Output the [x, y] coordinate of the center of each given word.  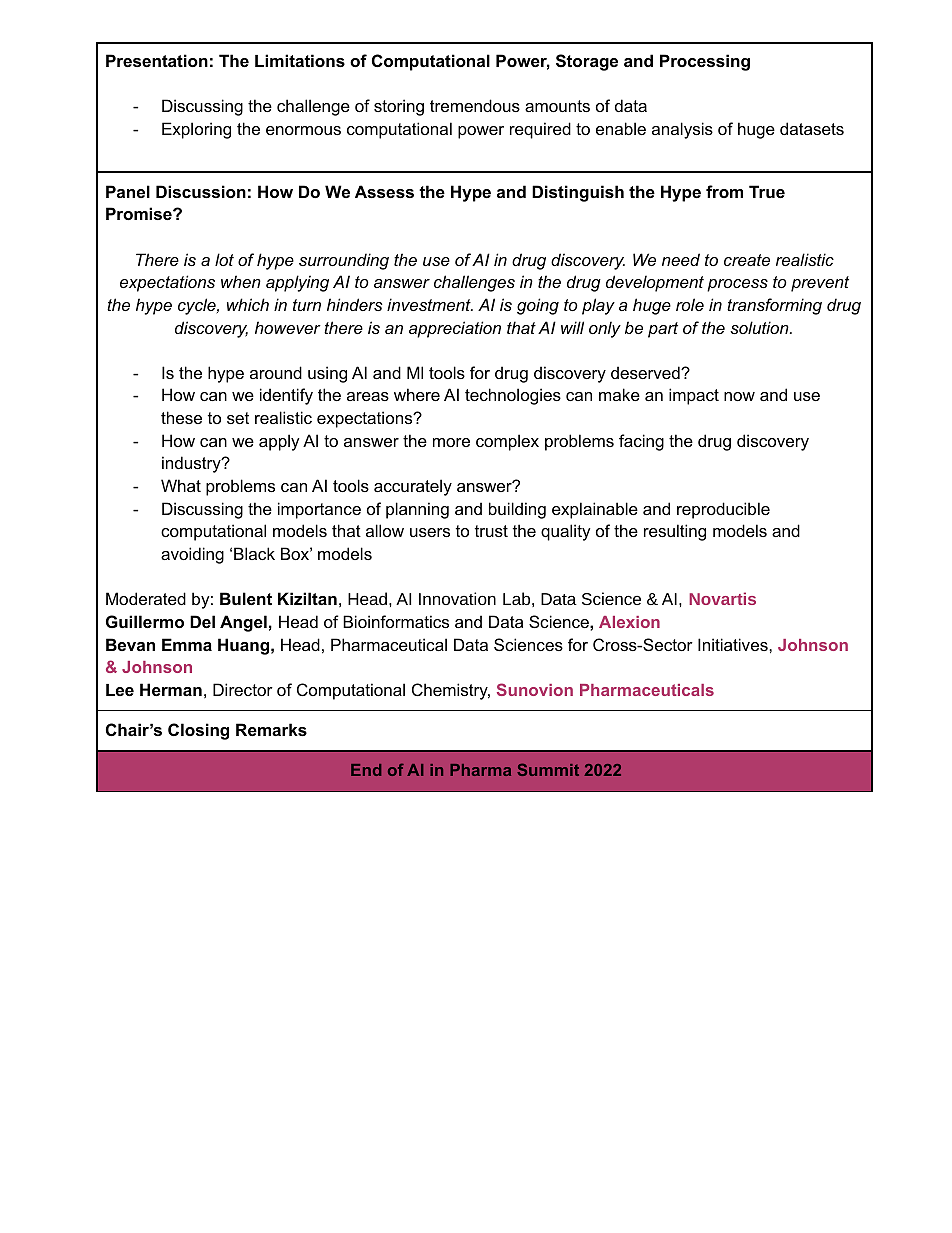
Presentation [157, 60]
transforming [774, 306]
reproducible [723, 510]
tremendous [475, 105]
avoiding [192, 555]
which [248, 304]
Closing [198, 731]
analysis [682, 130]
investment [430, 304]
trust [491, 531]
